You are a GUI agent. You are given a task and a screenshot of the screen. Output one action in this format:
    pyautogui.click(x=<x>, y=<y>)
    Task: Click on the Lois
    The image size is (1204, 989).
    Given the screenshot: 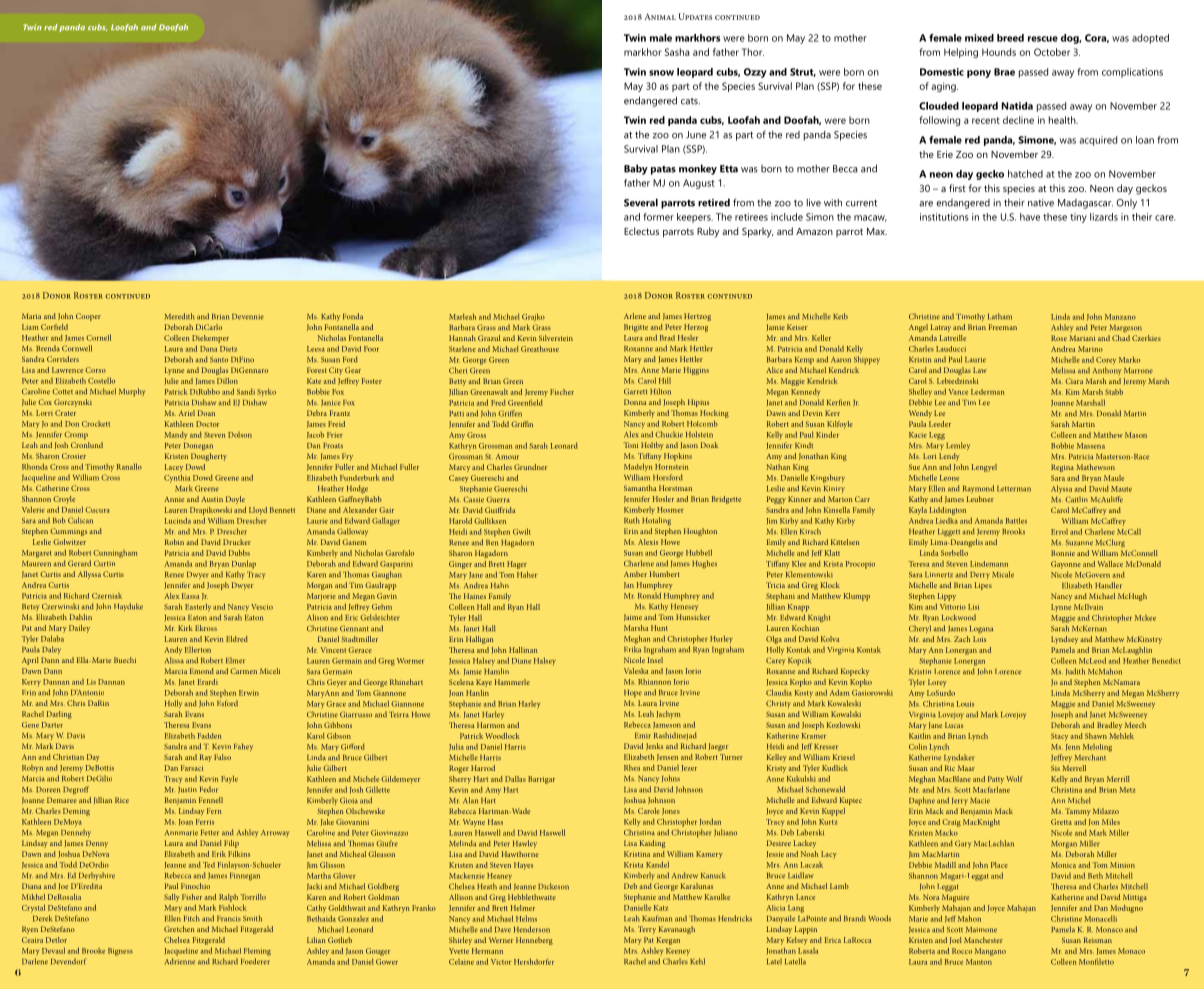 What is the action you would take?
    pyautogui.click(x=979, y=639)
